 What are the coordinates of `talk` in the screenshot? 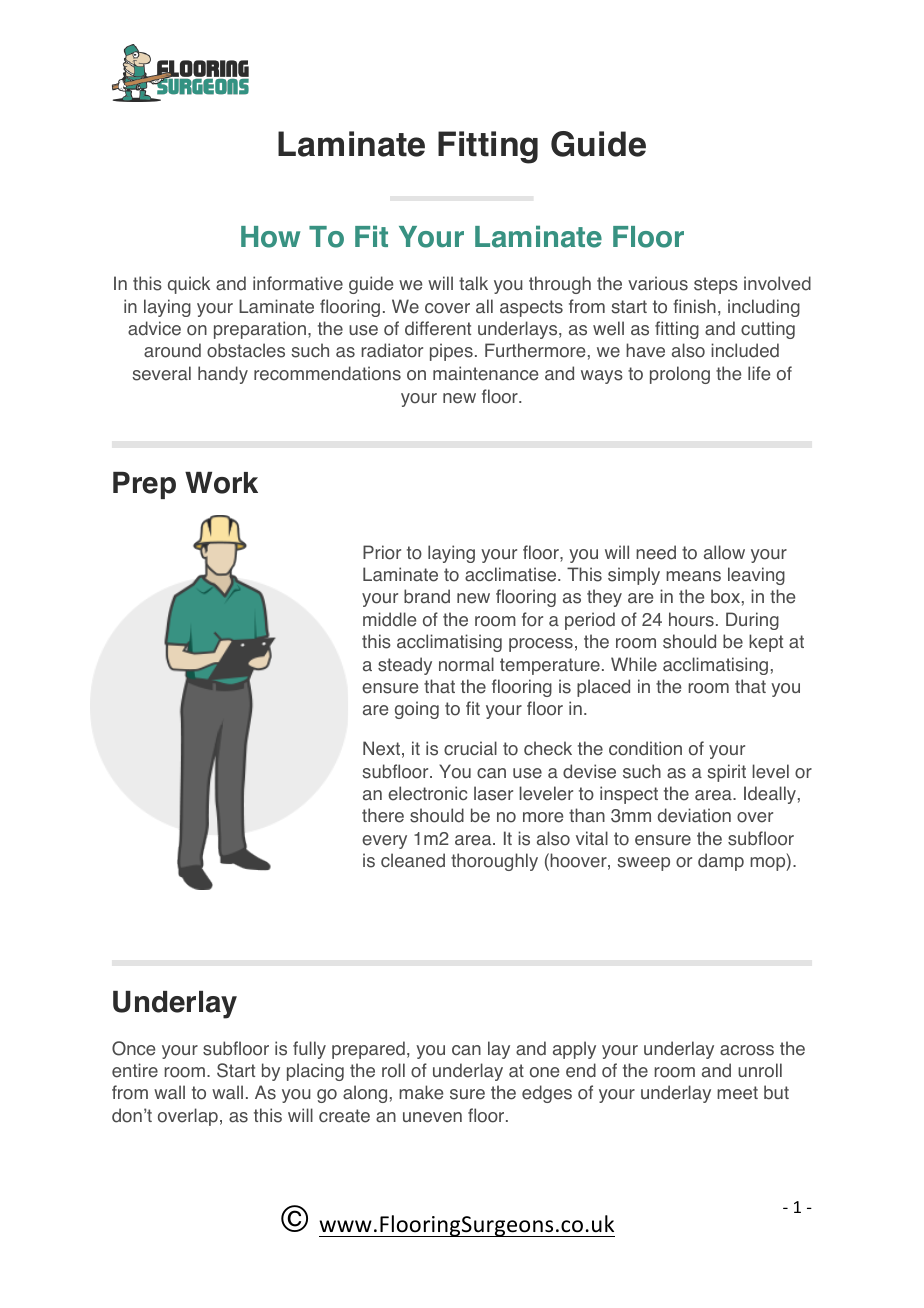 It's located at (473, 283).
